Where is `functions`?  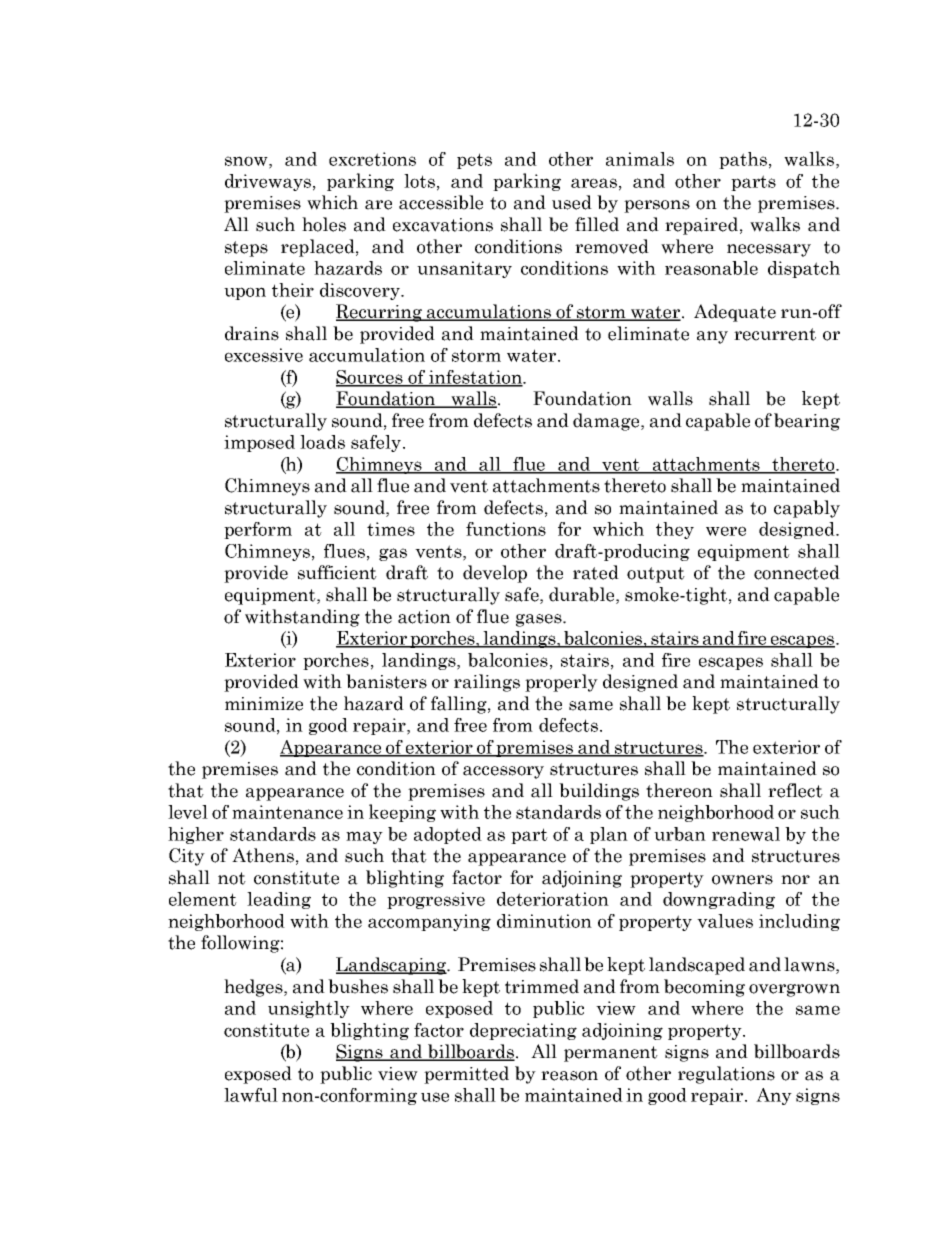
functions is located at coordinates (506, 529).
